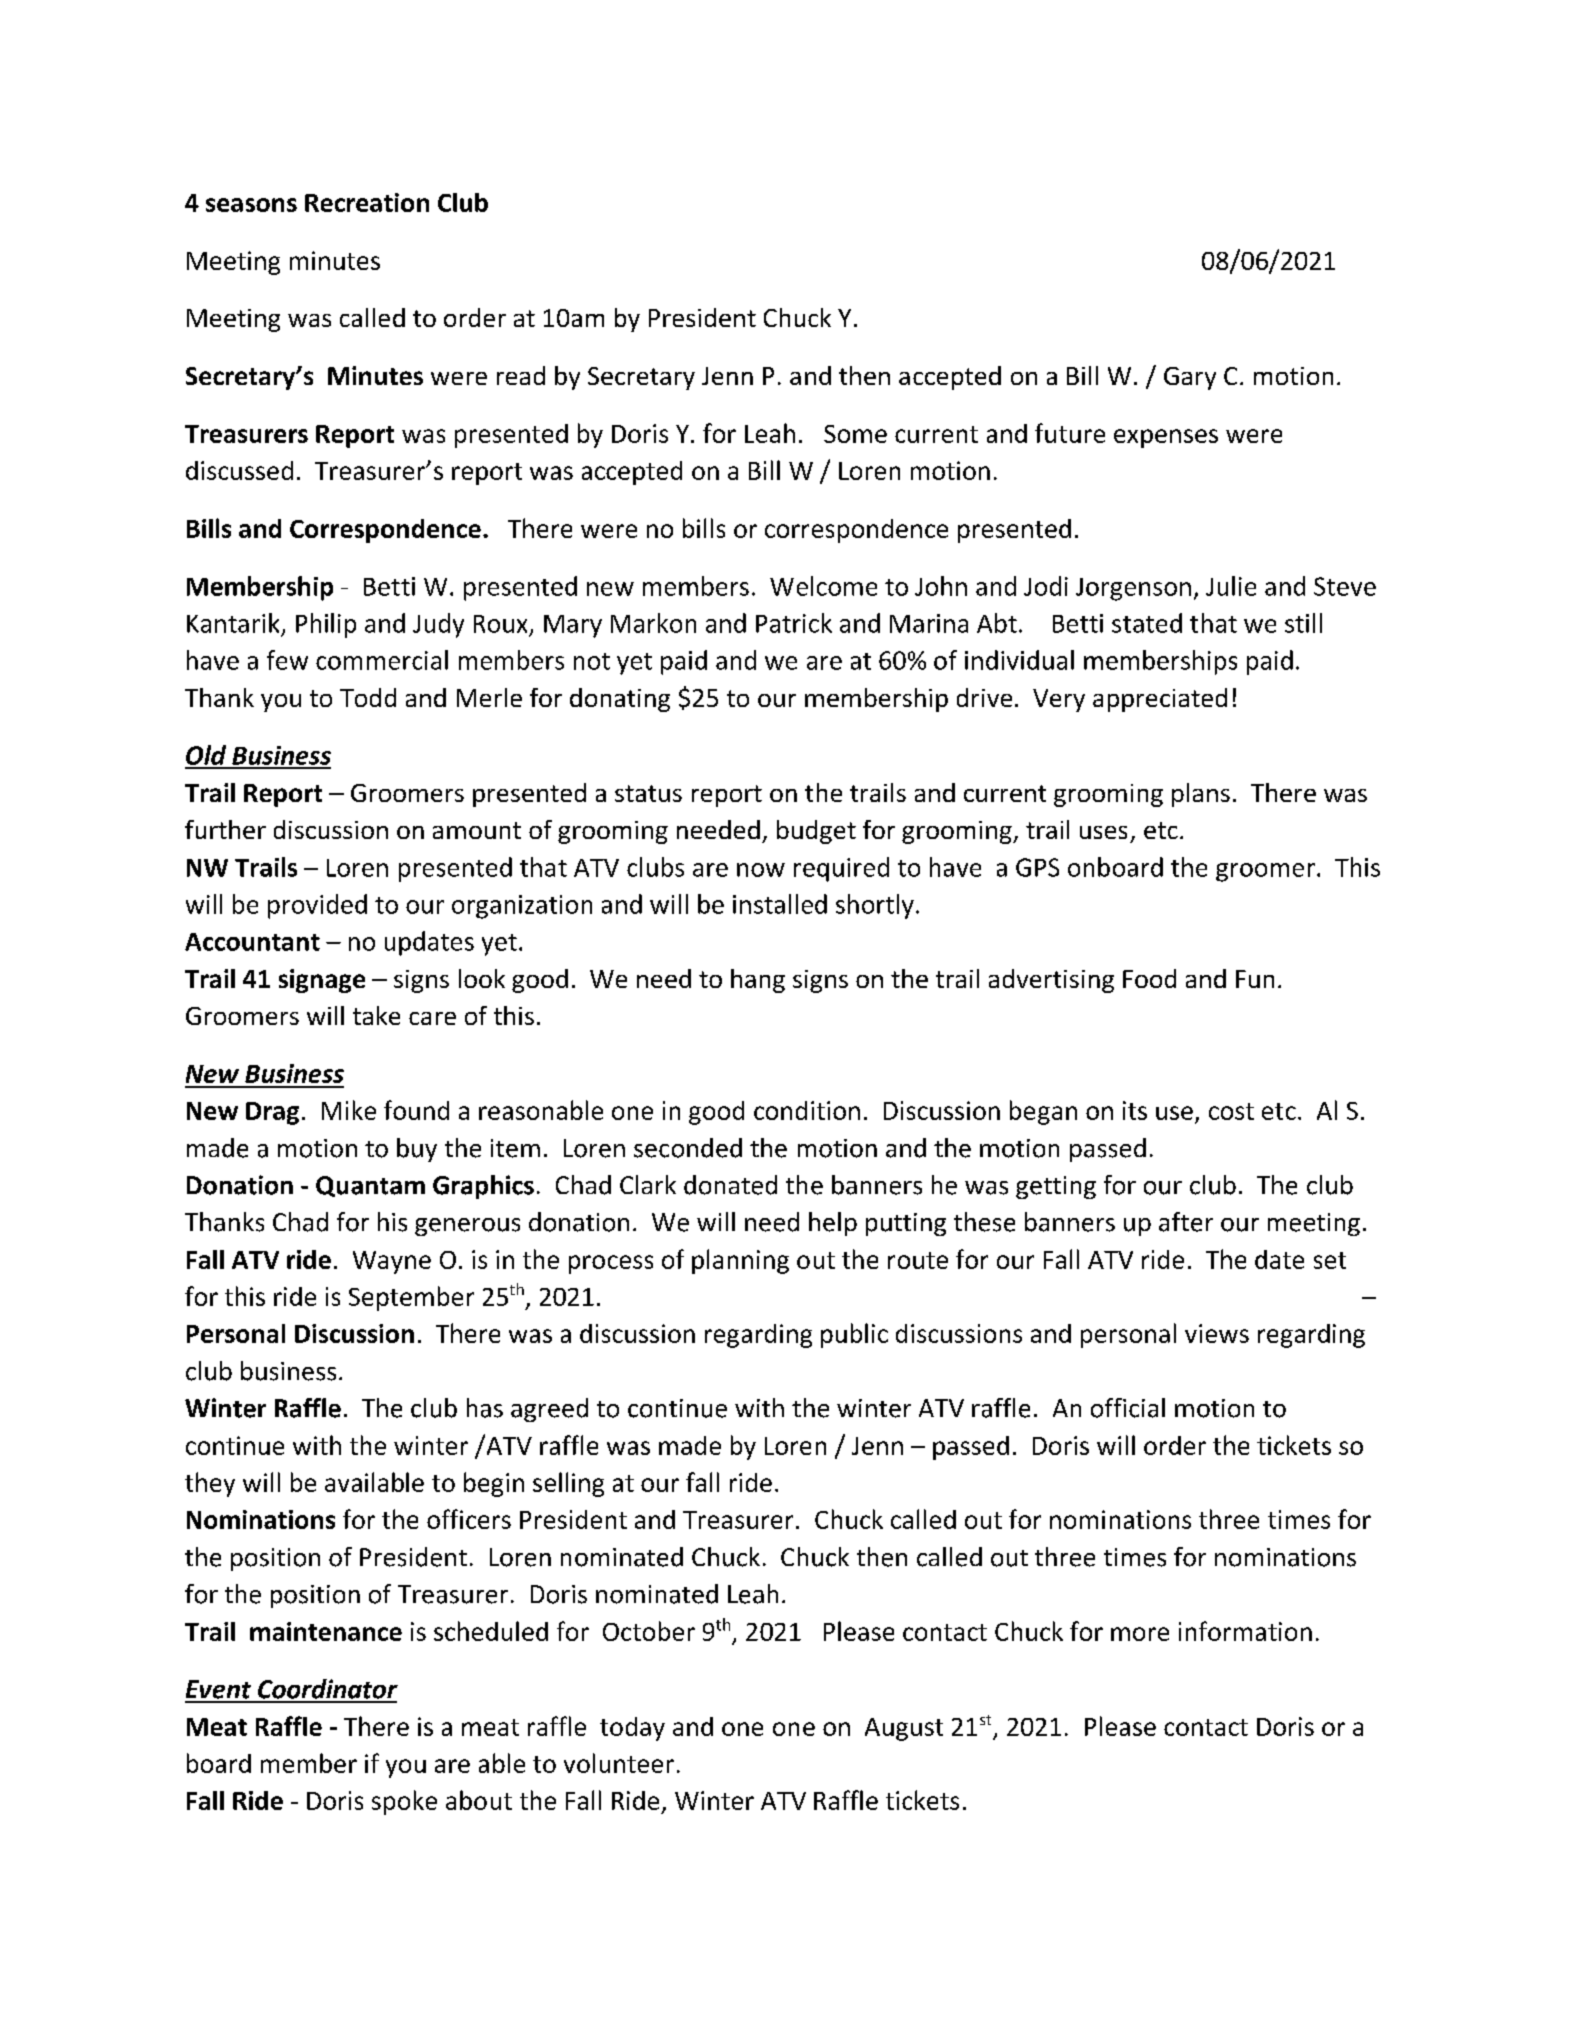 Image resolution: width=1570 pixels, height=2032 pixels. I want to click on Recreation, so click(367, 202).
